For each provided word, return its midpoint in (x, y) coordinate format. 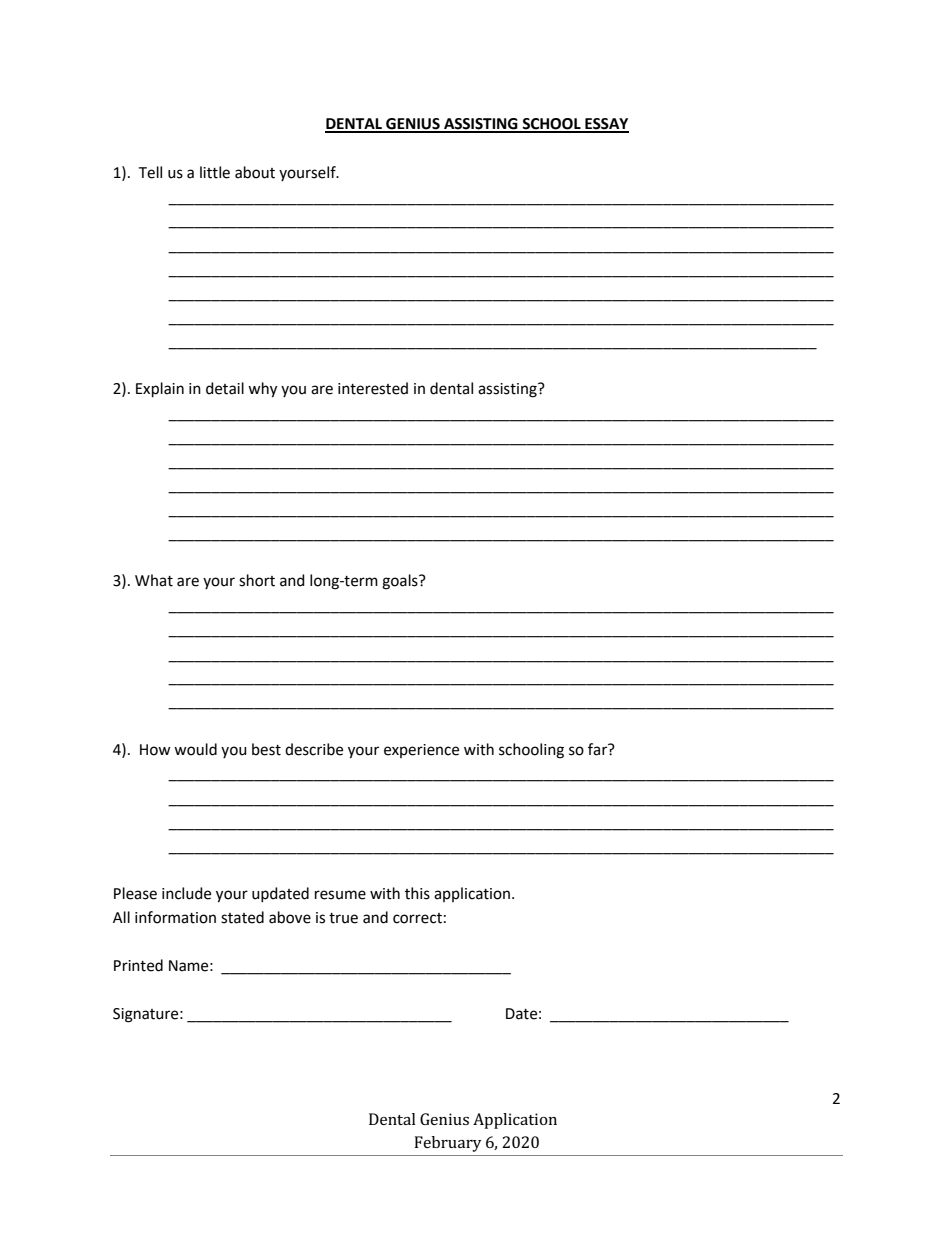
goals (401, 582)
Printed (138, 965)
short (257, 580)
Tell (150, 172)
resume (340, 895)
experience (421, 751)
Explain (160, 390)
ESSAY (606, 125)
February (448, 1144)
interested (373, 388)
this (417, 893)
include (186, 893)
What (154, 580)
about (255, 172)
